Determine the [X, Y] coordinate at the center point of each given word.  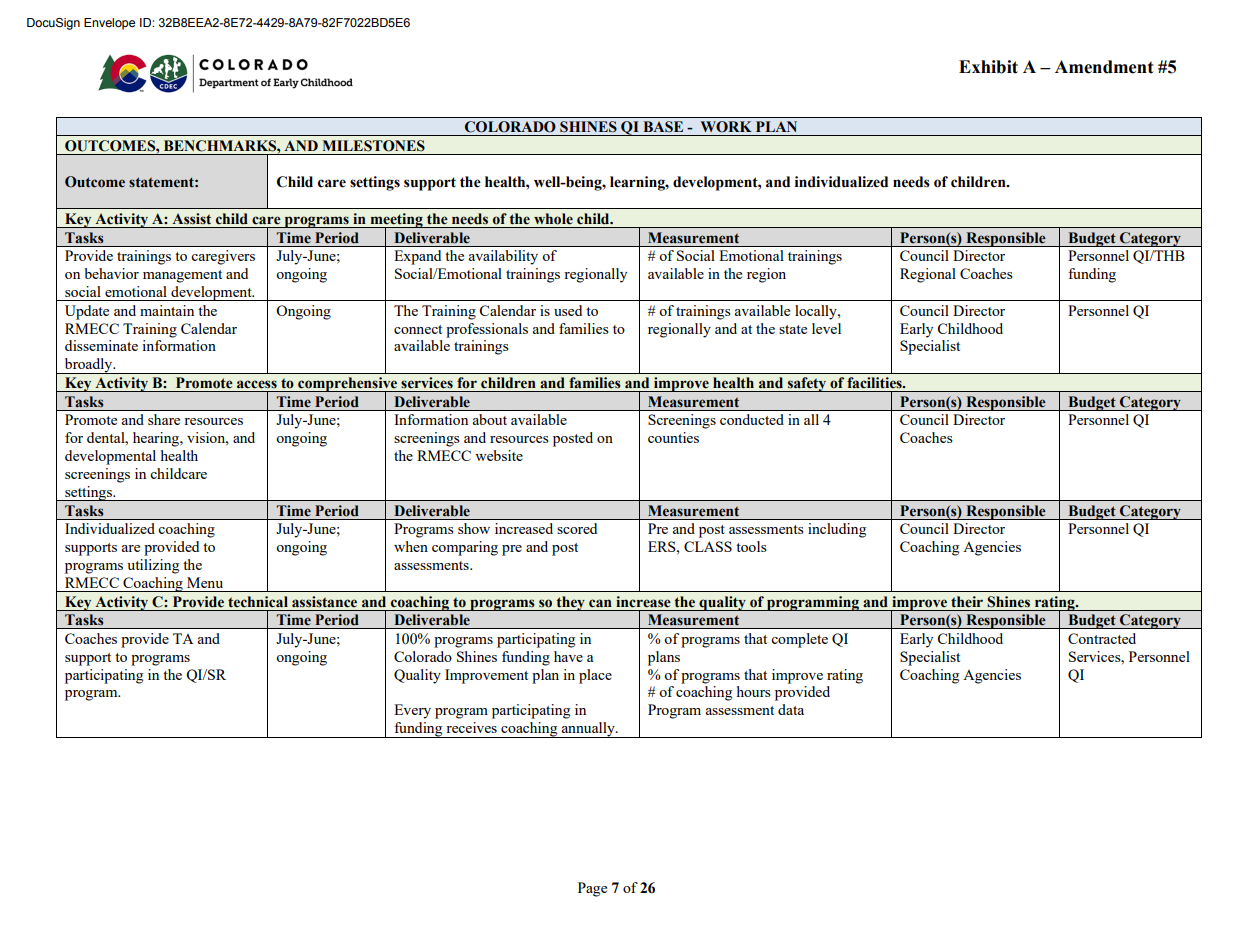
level [826, 328]
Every [412, 711]
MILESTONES [373, 146]
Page [592, 889]
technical [258, 602]
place [595, 676]
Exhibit [988, 67]
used [568, 310]
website [499, 455]
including [837, 530]
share [164, 419]
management [182, 276]
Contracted [1102, 638]
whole [553, 219]
